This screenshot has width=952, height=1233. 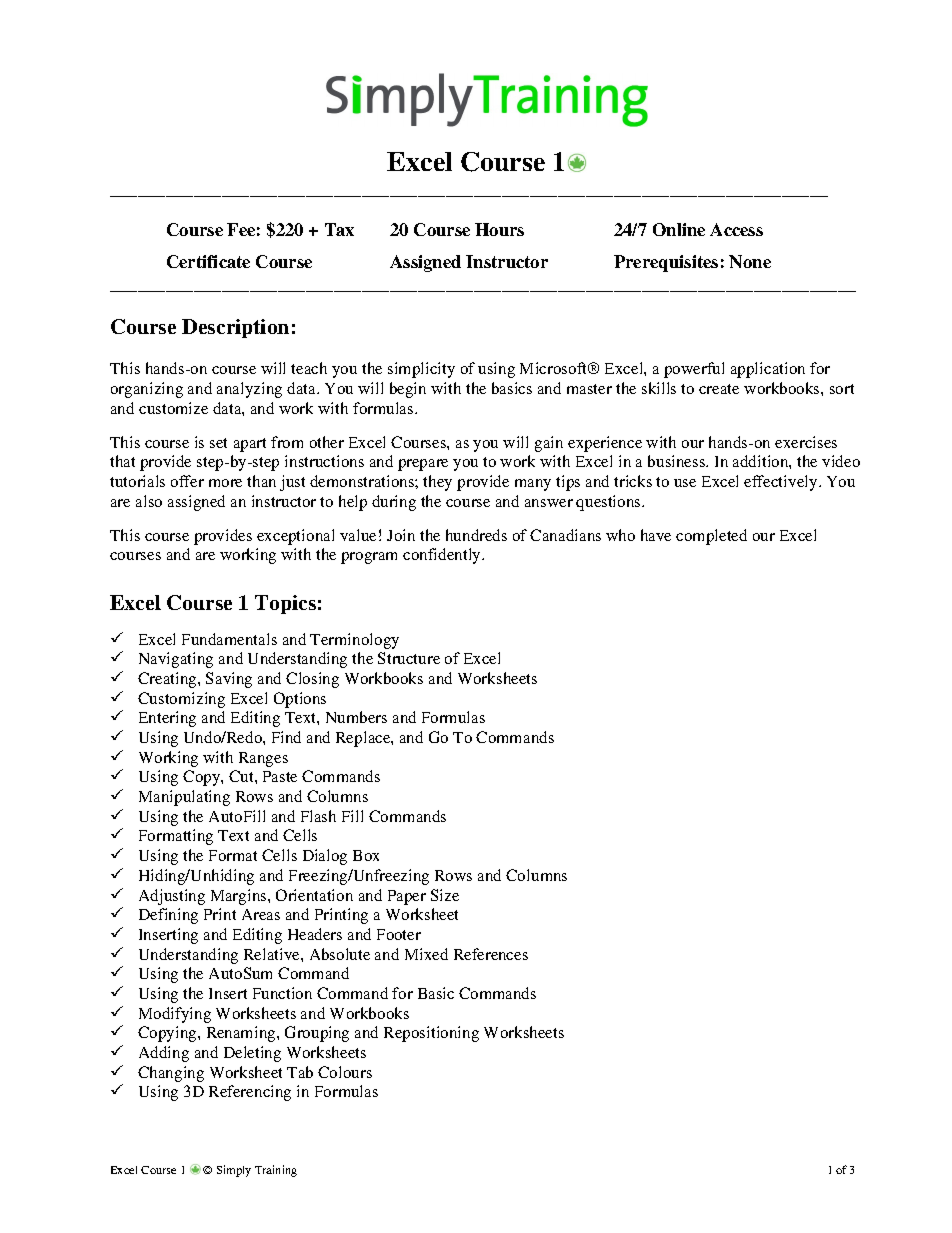 What do you see at coordinates (345, 1072) in the screenshot?
I see `Colours` at bounding box center [345, 1072].
